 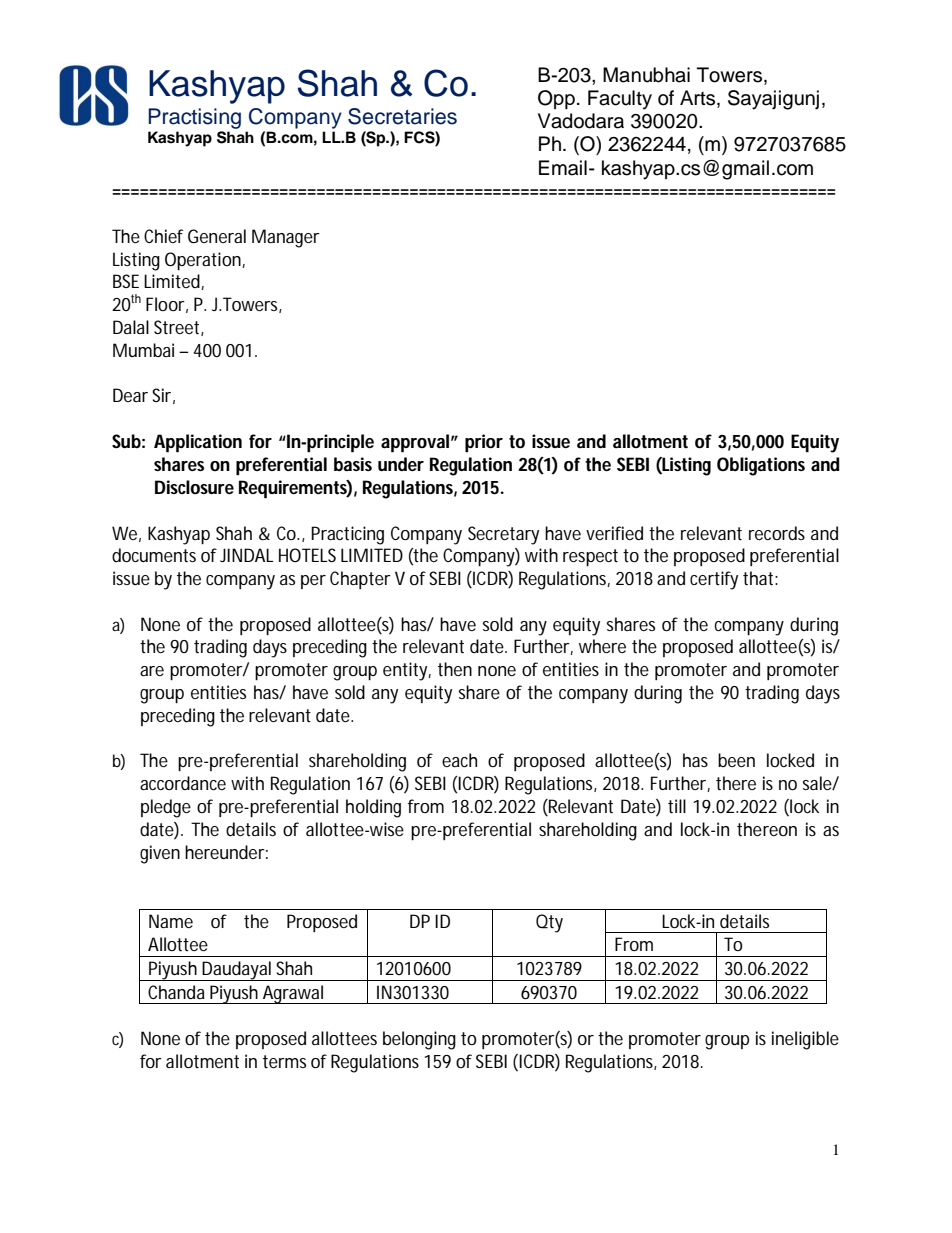 What do you see at coordinates (805, 1040) in the screenshot?
I see `ineligible` at bounding box center [805, 1040].
